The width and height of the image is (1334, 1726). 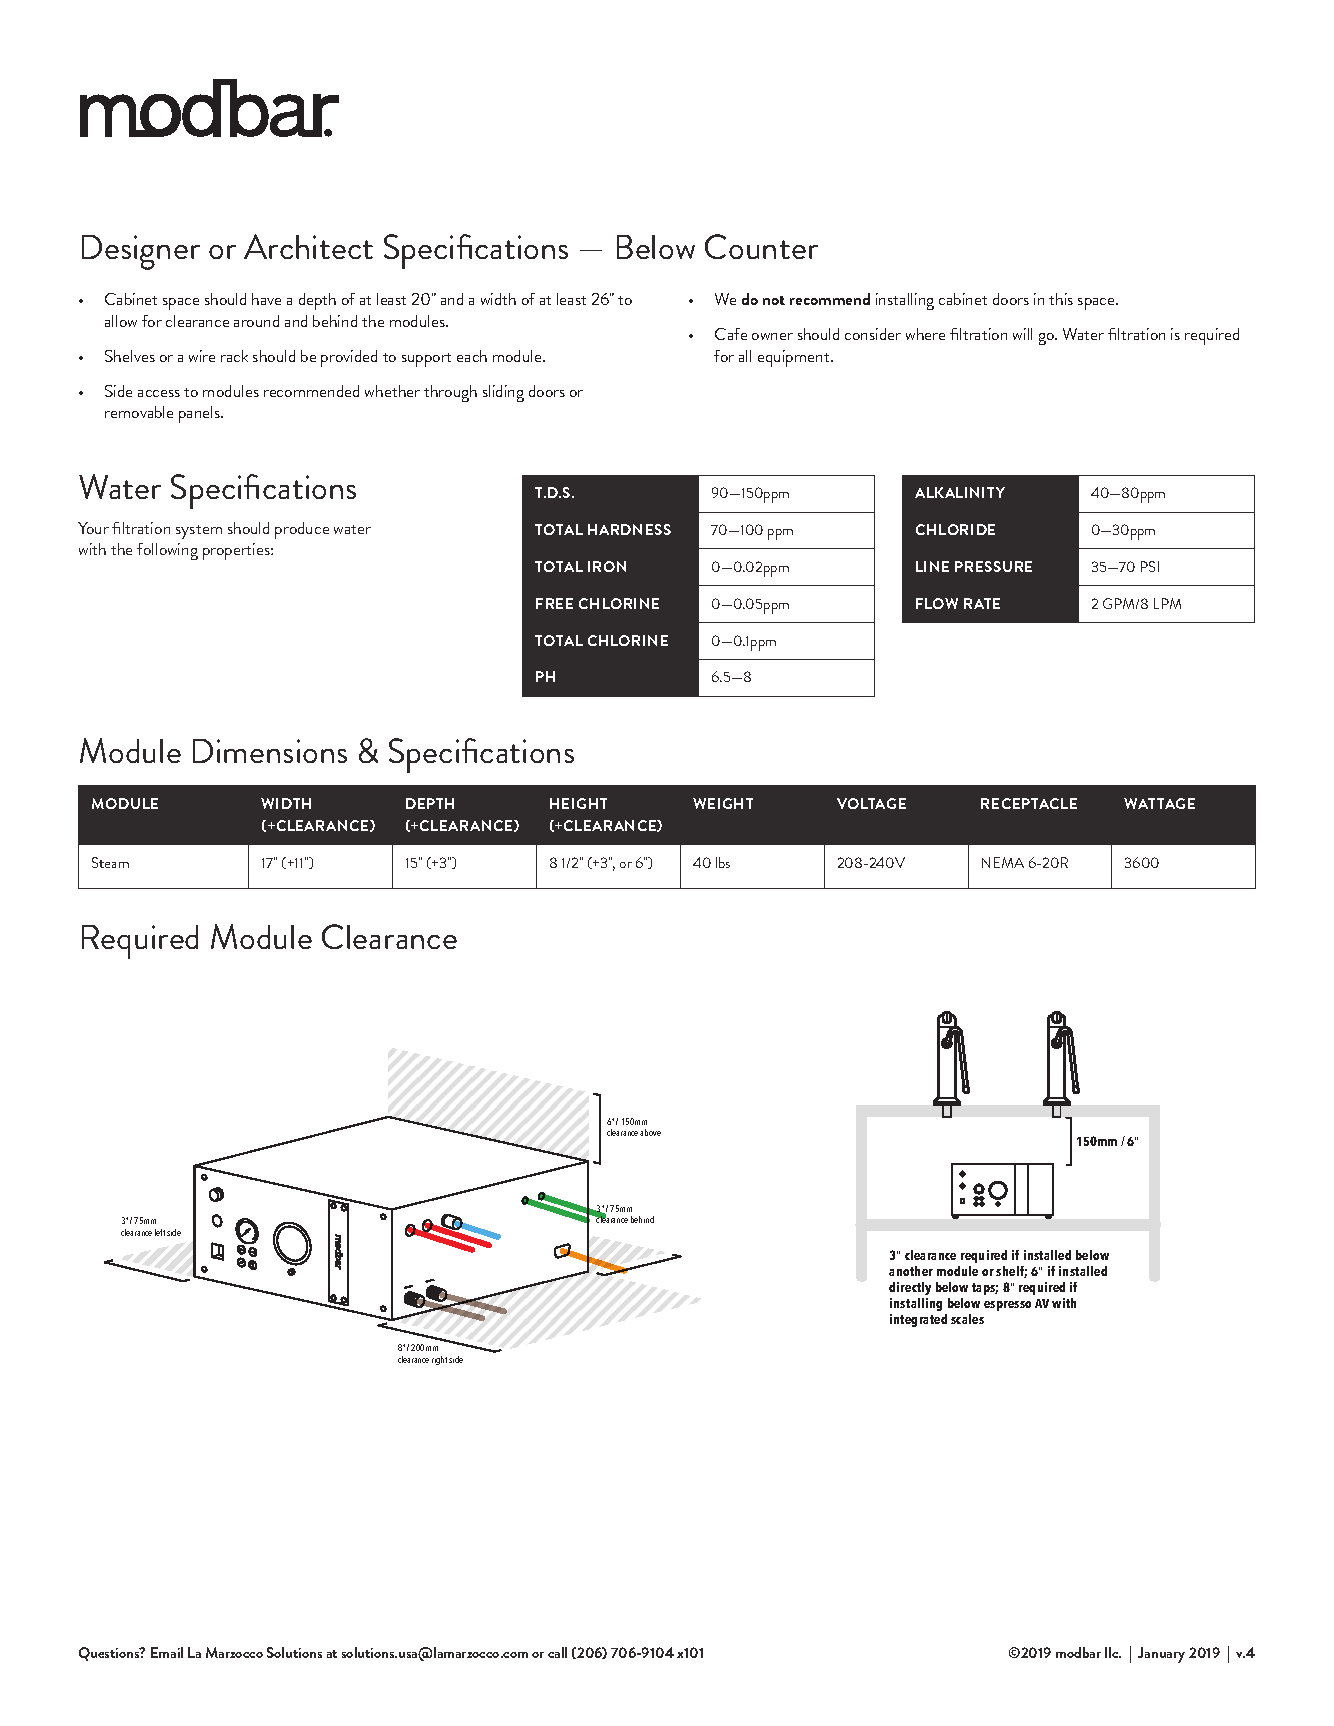 What do you see at coordinates (167, 1652) in the image?
I see `Email` at bounding box center [167, 1652].
